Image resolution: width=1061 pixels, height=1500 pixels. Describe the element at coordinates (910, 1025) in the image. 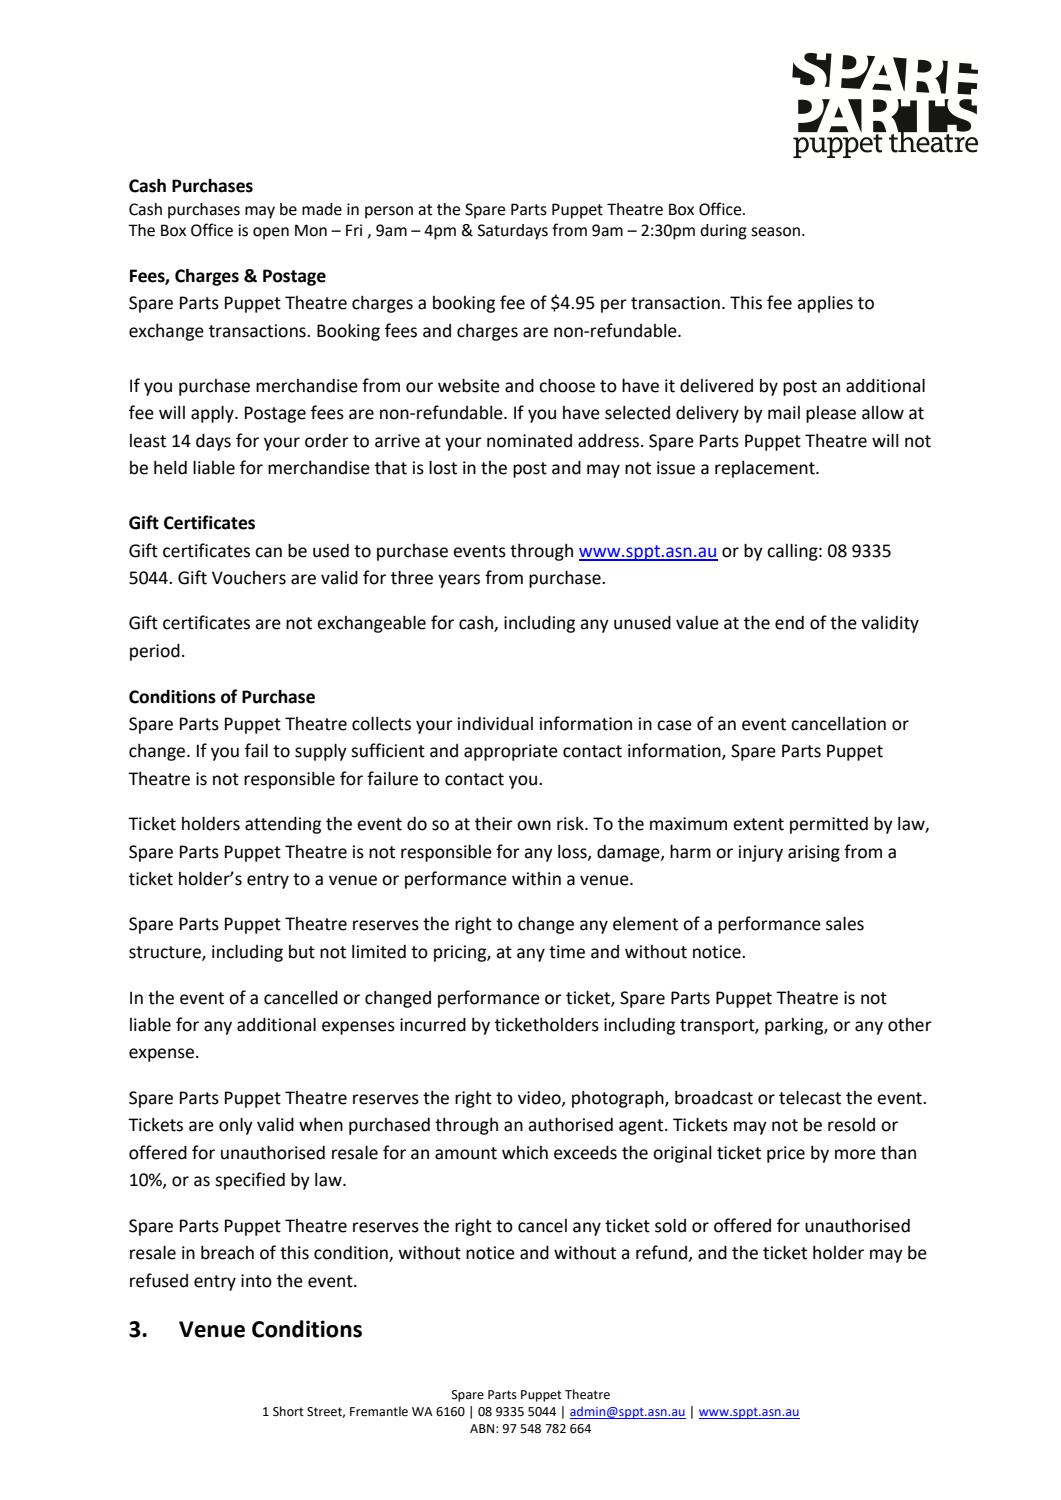

I see `other` at that location.
